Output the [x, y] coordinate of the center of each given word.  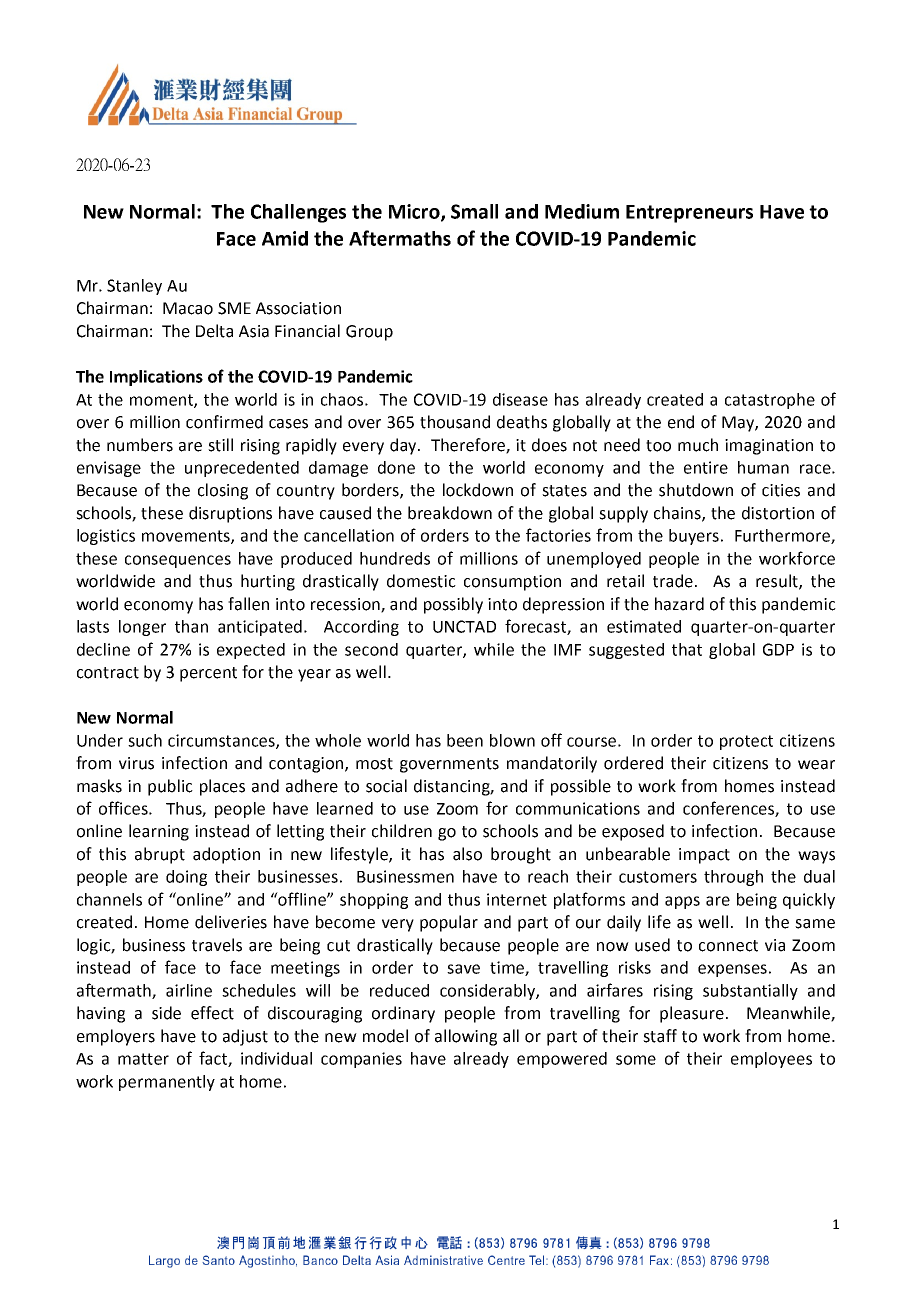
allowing [466, 1037]
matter [143, 1059]
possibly [453, 605]
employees [771, 1060]
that [687, 649]
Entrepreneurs [689, 214]
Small [474, 211]
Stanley [134, 287]
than [191, 626]
